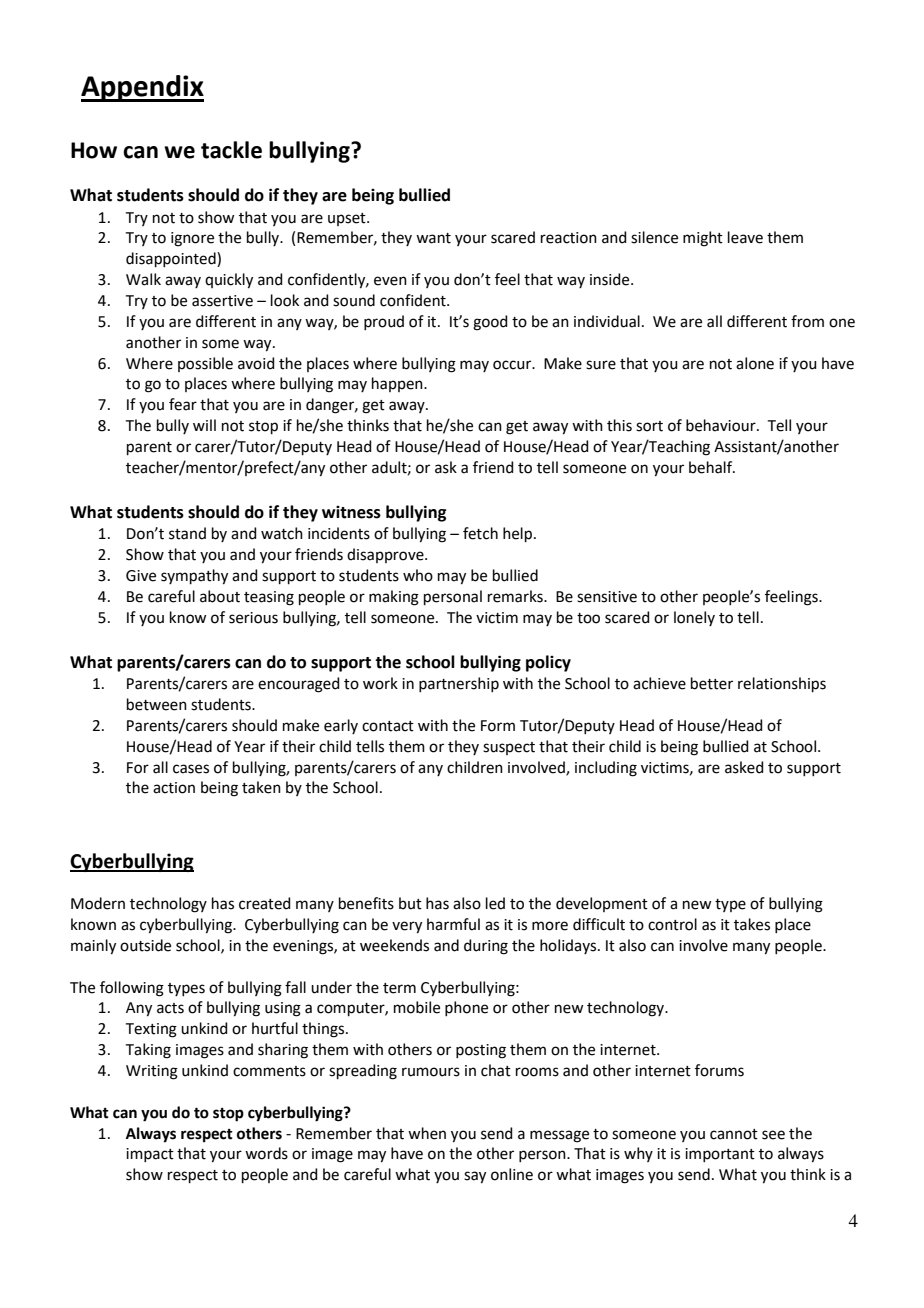 The height and width of the screenshot is (1308, 924). What do you see at coordinates (712, 467) in the screenshot?
I see `behalf` at bounding box center [712, 467].
